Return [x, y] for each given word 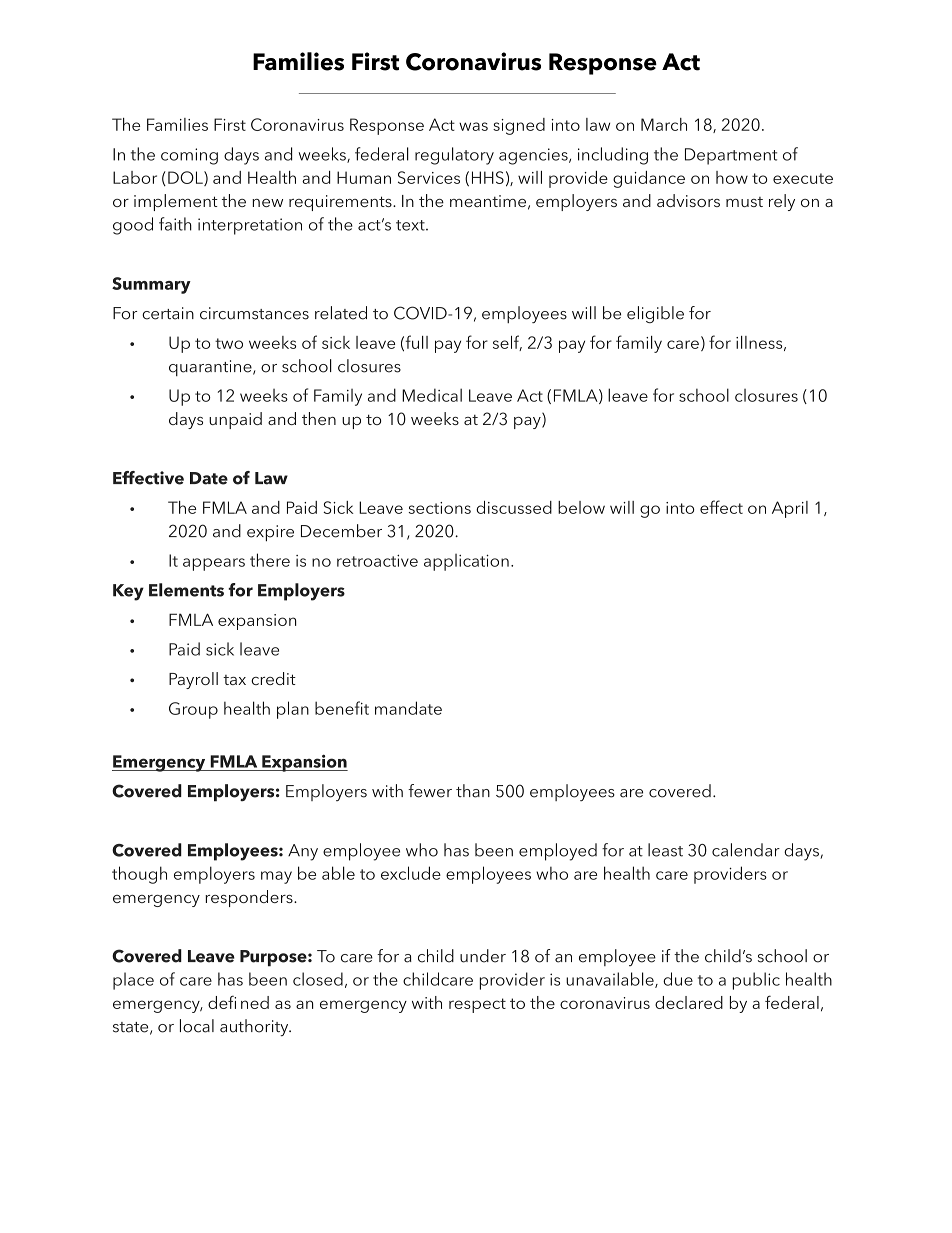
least [665, 850]
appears [214, 564]
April [790, 509]
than [473, 791]
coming [189, 156]
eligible [655, 314]
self [507, 343]
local [197, 1026]
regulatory [454, 156]
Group [193, 710]
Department [731, 156]
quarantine [211, 368]
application [466, 562]
